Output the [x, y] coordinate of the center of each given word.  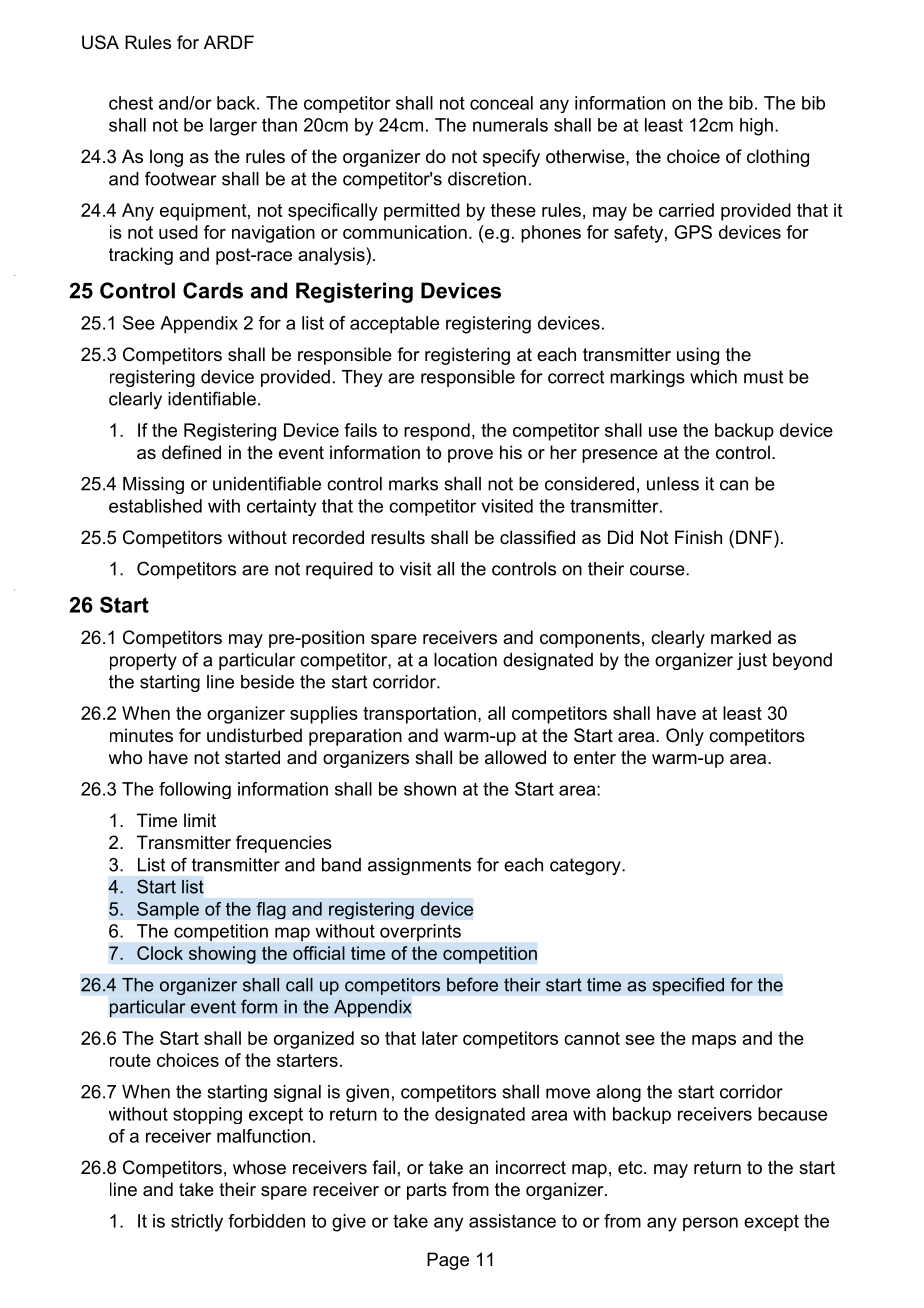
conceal [501, 103]
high [756, 127]
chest [131, 103]
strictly [197, 1223]
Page [448, 1261]
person [710, 1224]
